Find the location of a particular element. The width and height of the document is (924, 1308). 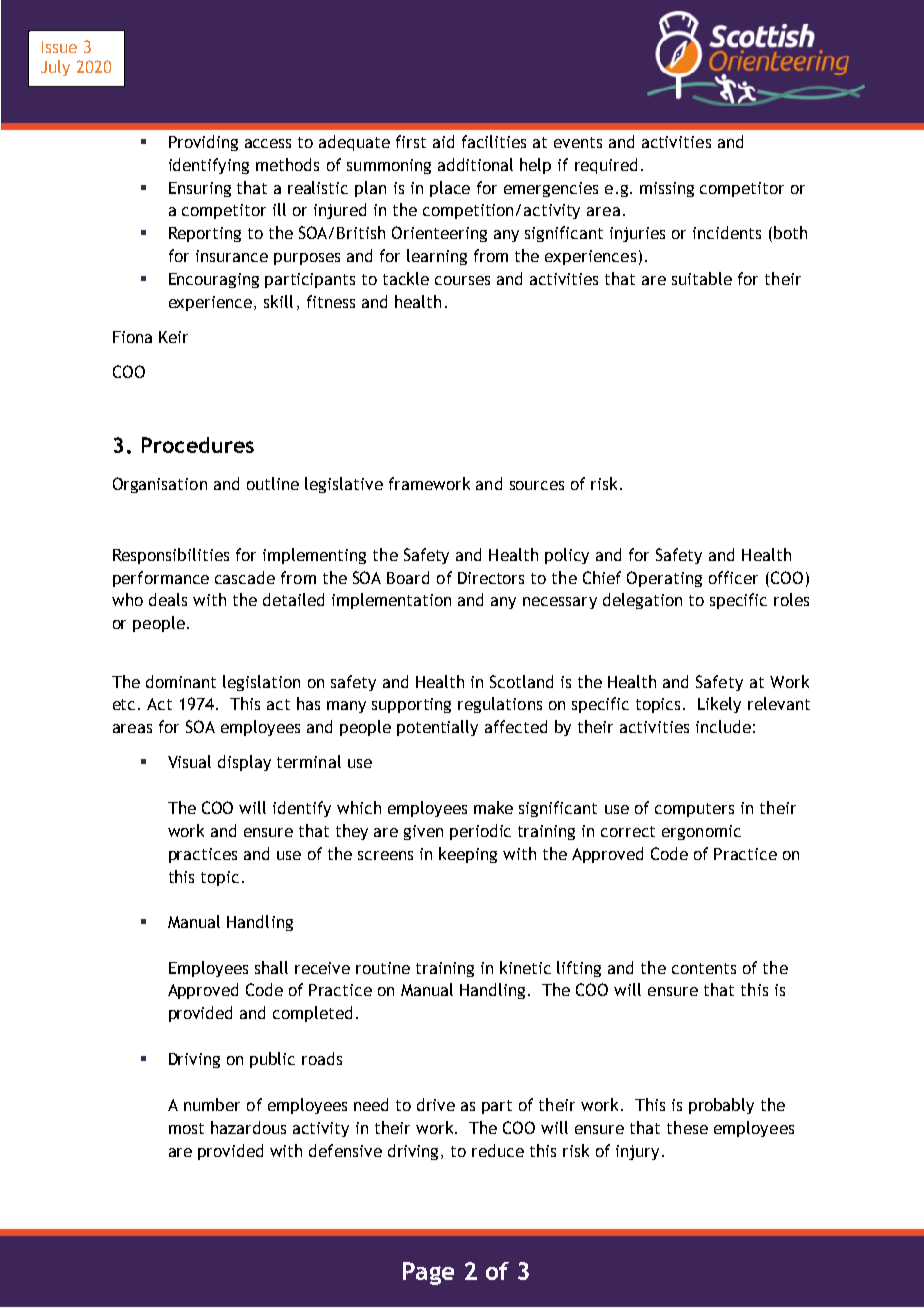

July is located at coordinates (55, 68).
